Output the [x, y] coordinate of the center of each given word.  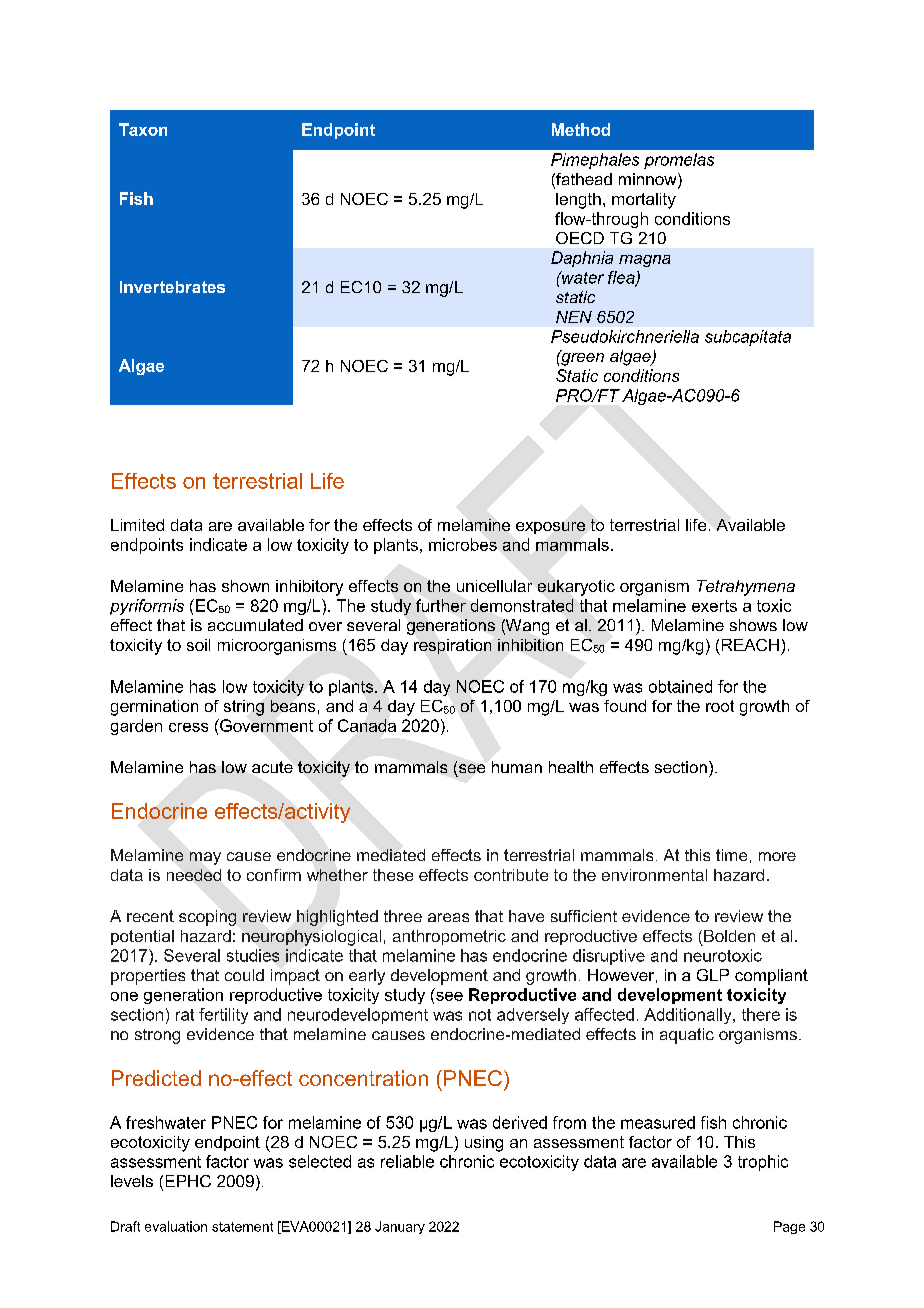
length [578, 201]
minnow [649, 180]
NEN [574, 317]
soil [198, 645]
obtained [680, 686]
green [581, 358]
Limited [137, 525]
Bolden [729, 936]
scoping [207, 918]
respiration [452, 646]
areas [448, 917]
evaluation [176, 1226]
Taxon [143, 129]
